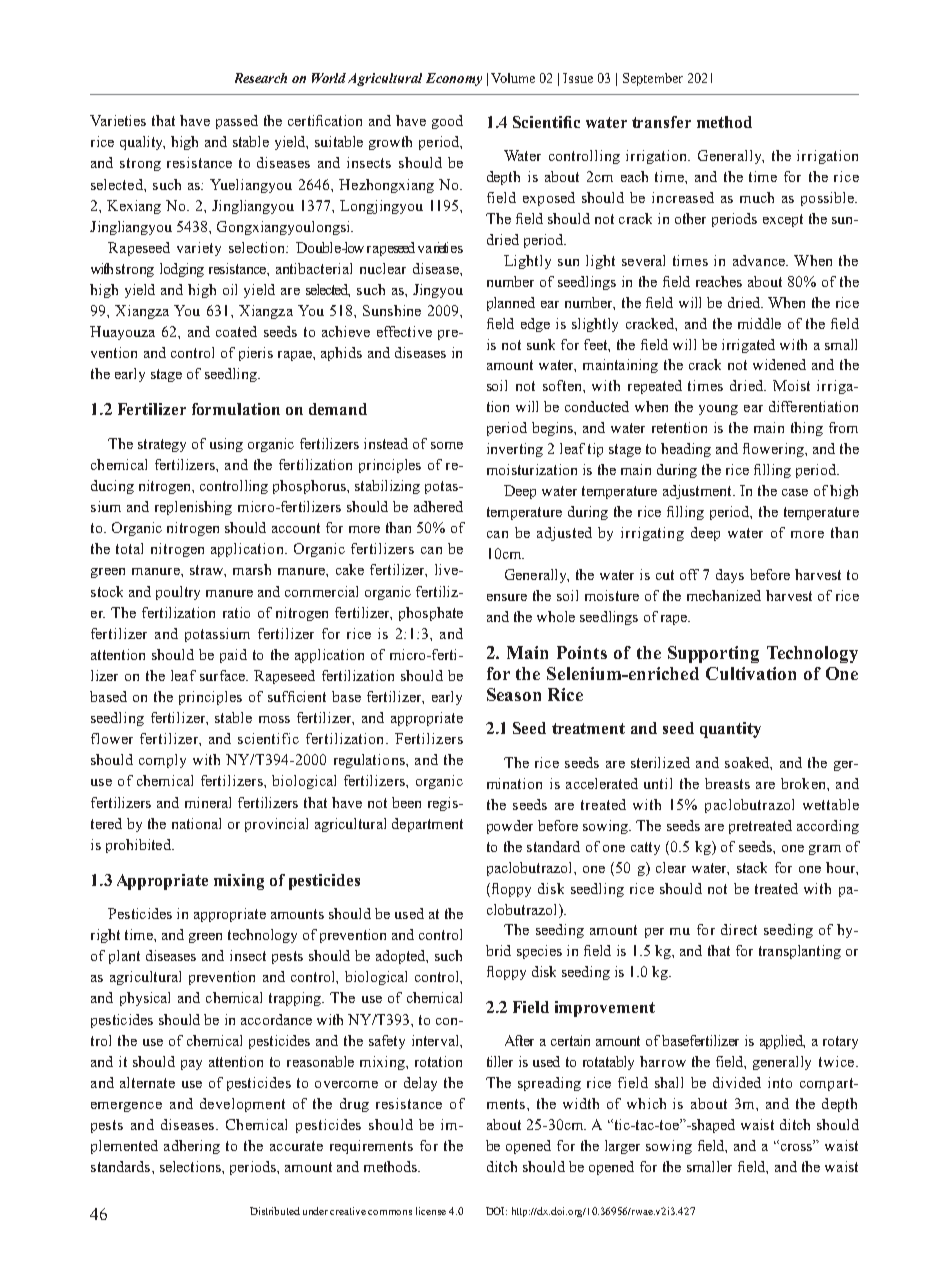  Describe the element at coordinates (661, 122) in the screenshot. I see `transfer` at that location.
